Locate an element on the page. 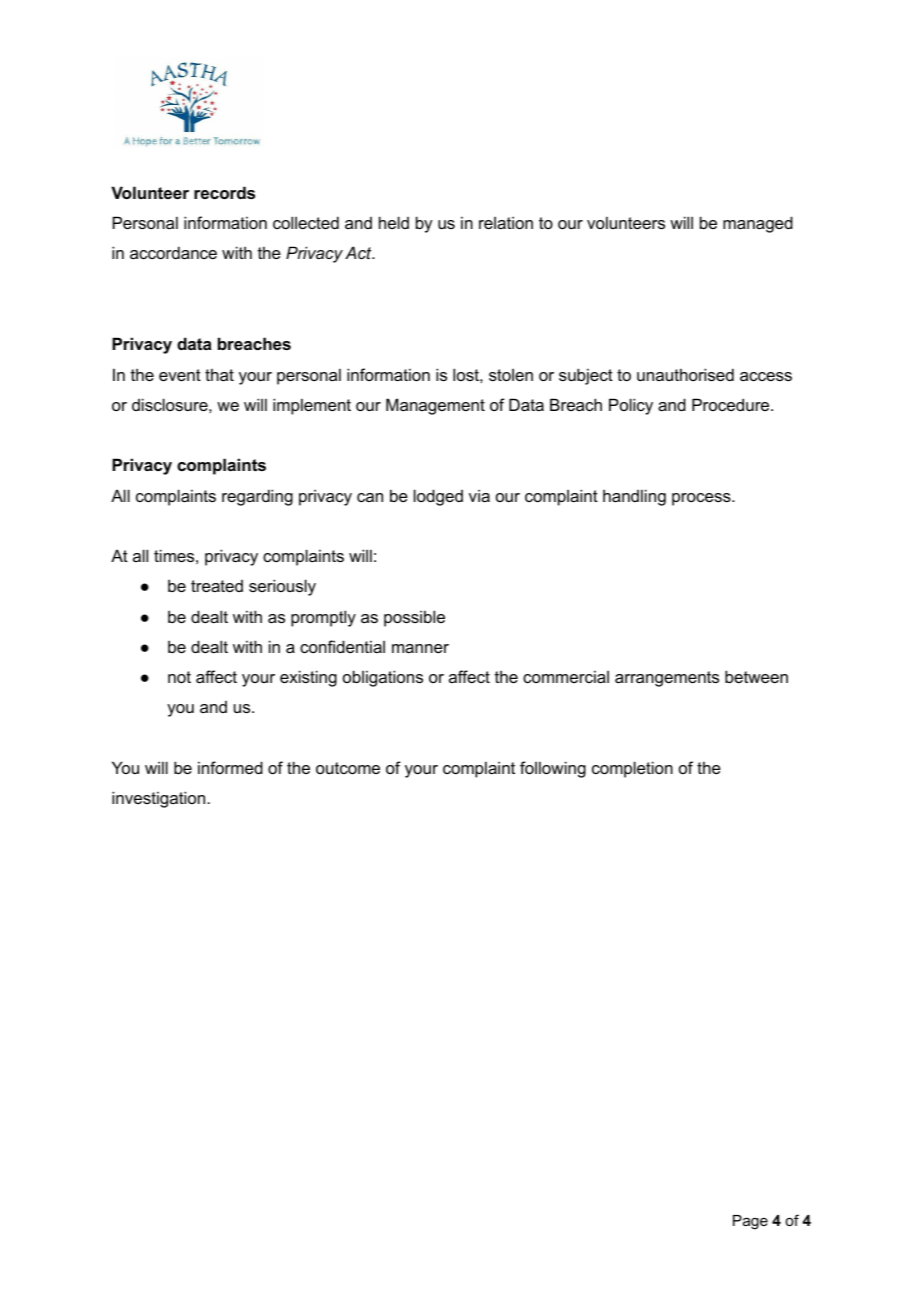 The width and height of the page is (924, 1307). records is located at coordinates (224, 192).
